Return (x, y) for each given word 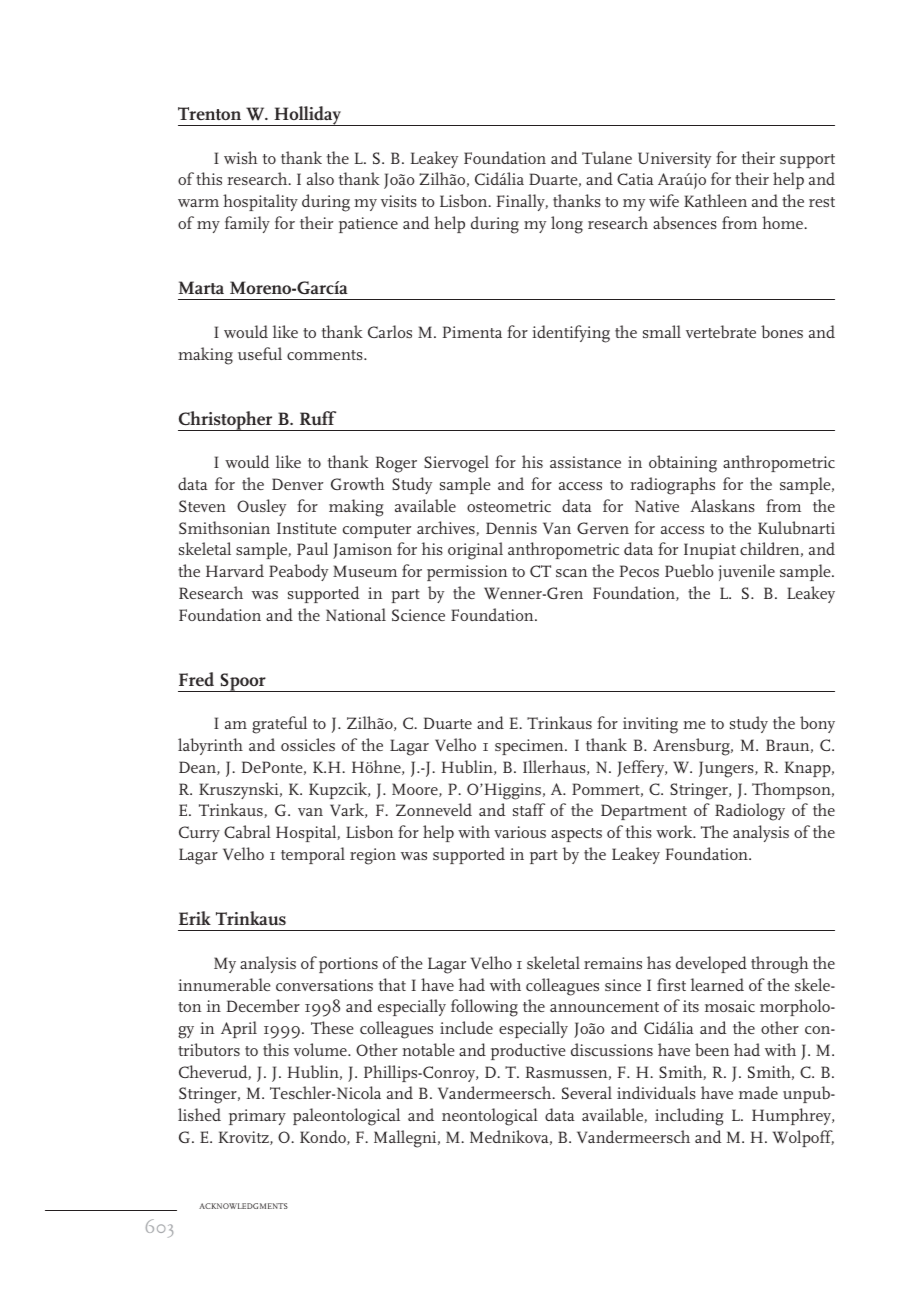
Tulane (607, 157)
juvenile (746, 572)
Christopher (226, 421)
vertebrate (721, 331)
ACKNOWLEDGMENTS (243, 1206)
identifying (571, 334)
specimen (530, 747)
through (780, 965)
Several (587, 1092)
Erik (195, 918)
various (520, 832)
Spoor (243, 682)
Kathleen (715, 200)
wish (241, 157)
